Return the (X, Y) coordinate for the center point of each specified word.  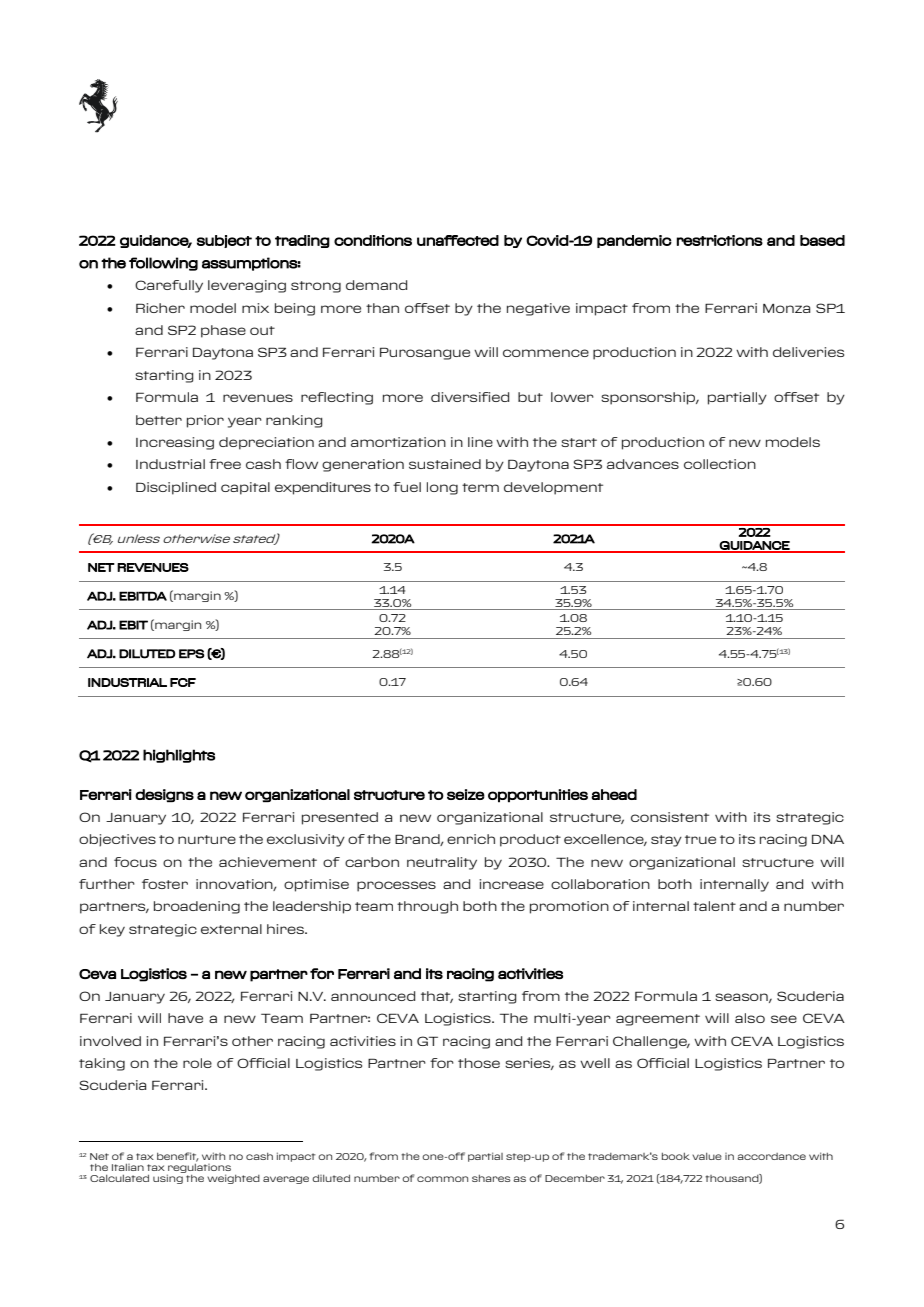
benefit (178, 1157)
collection (720, 464)
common (442, 1179)
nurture (207, 839)
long (442, 488)
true (700, 839)
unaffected (458, 240)
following (163, 264)
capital (245, 488)
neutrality (442, 863)
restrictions (720, 240)
